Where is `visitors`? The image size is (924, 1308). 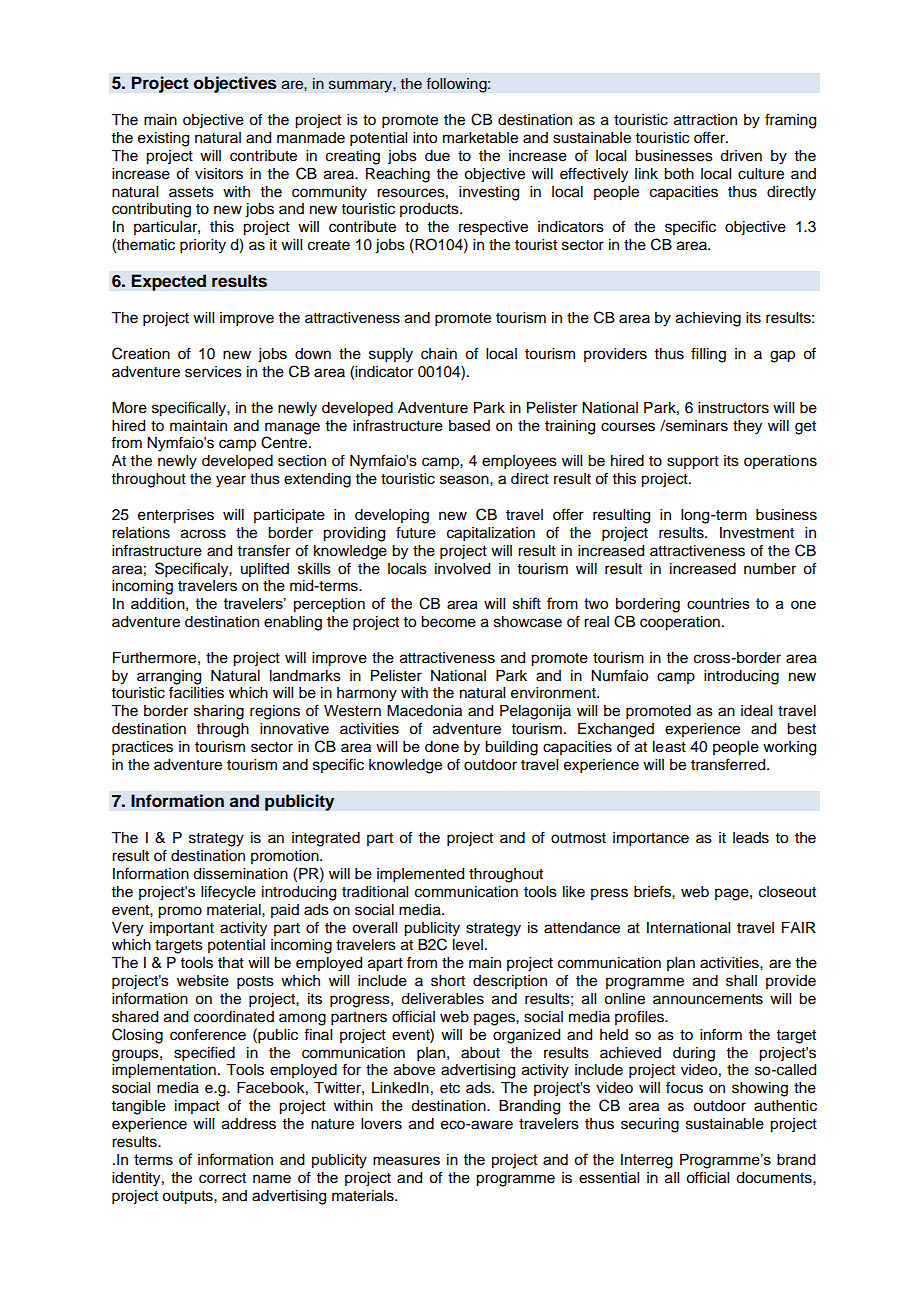 visitors is located at coordinates (219, 174).
